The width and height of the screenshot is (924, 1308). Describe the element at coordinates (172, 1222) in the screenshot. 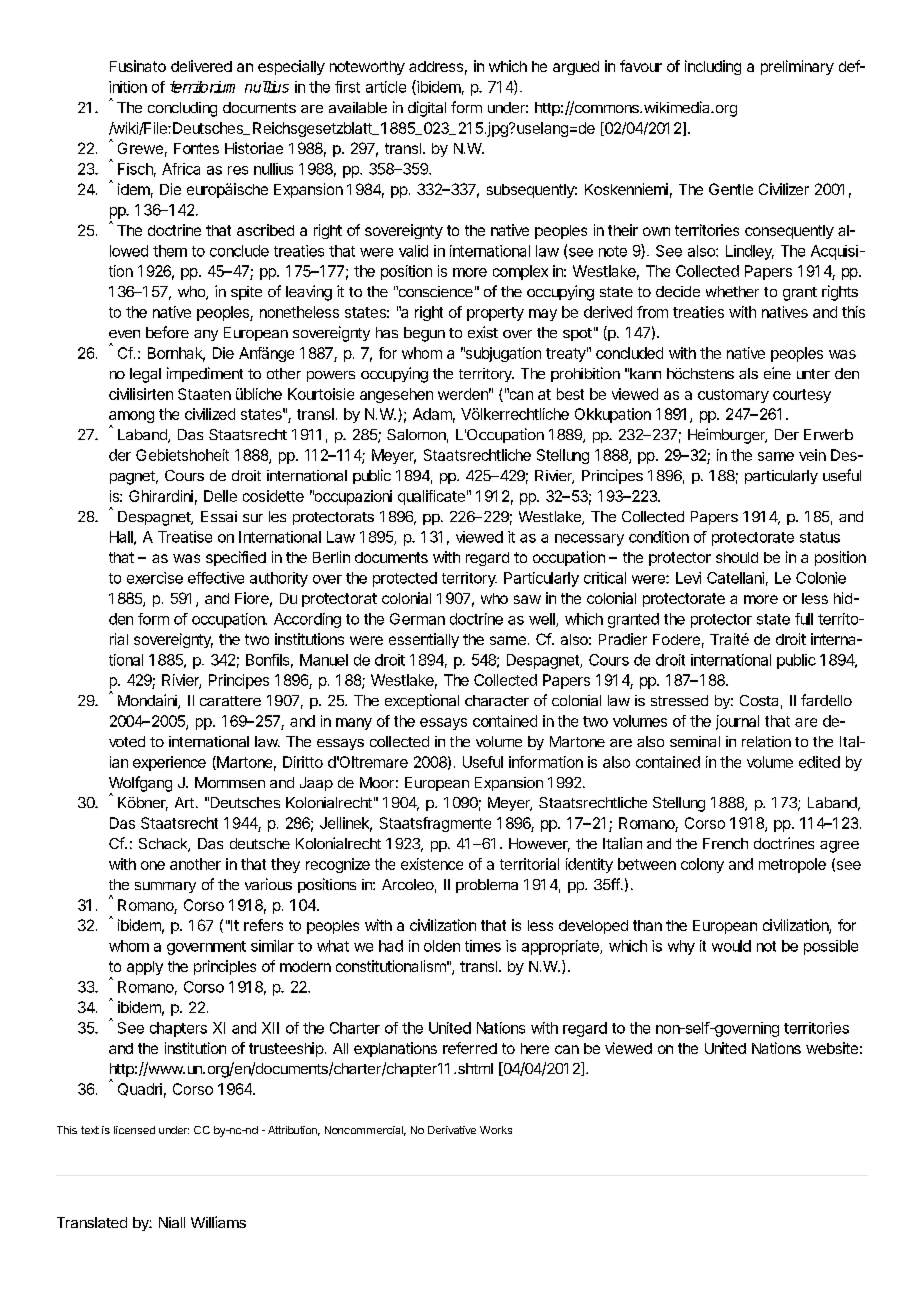

I see `Niall` at that location.
